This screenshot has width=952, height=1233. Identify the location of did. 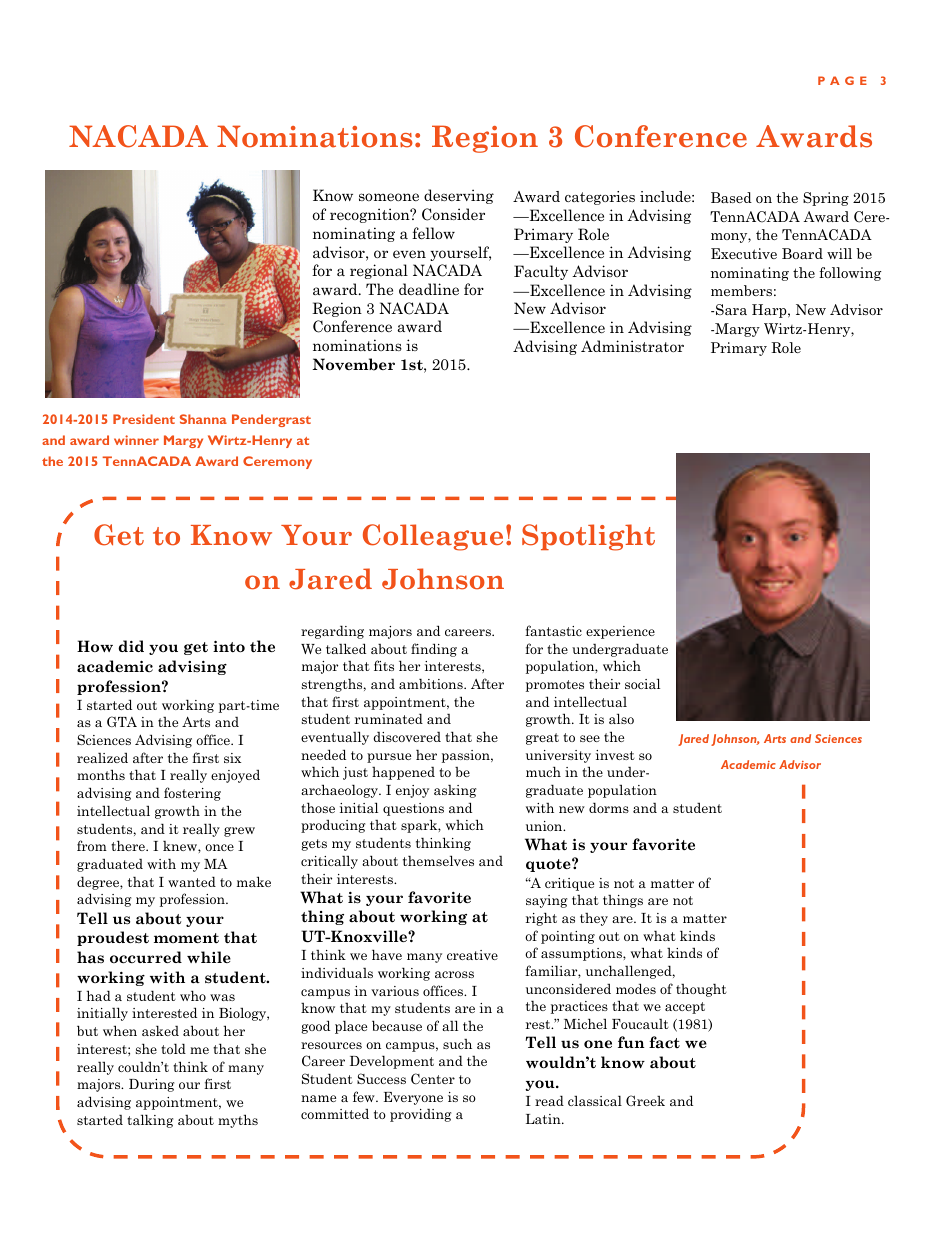
(131, 646).
